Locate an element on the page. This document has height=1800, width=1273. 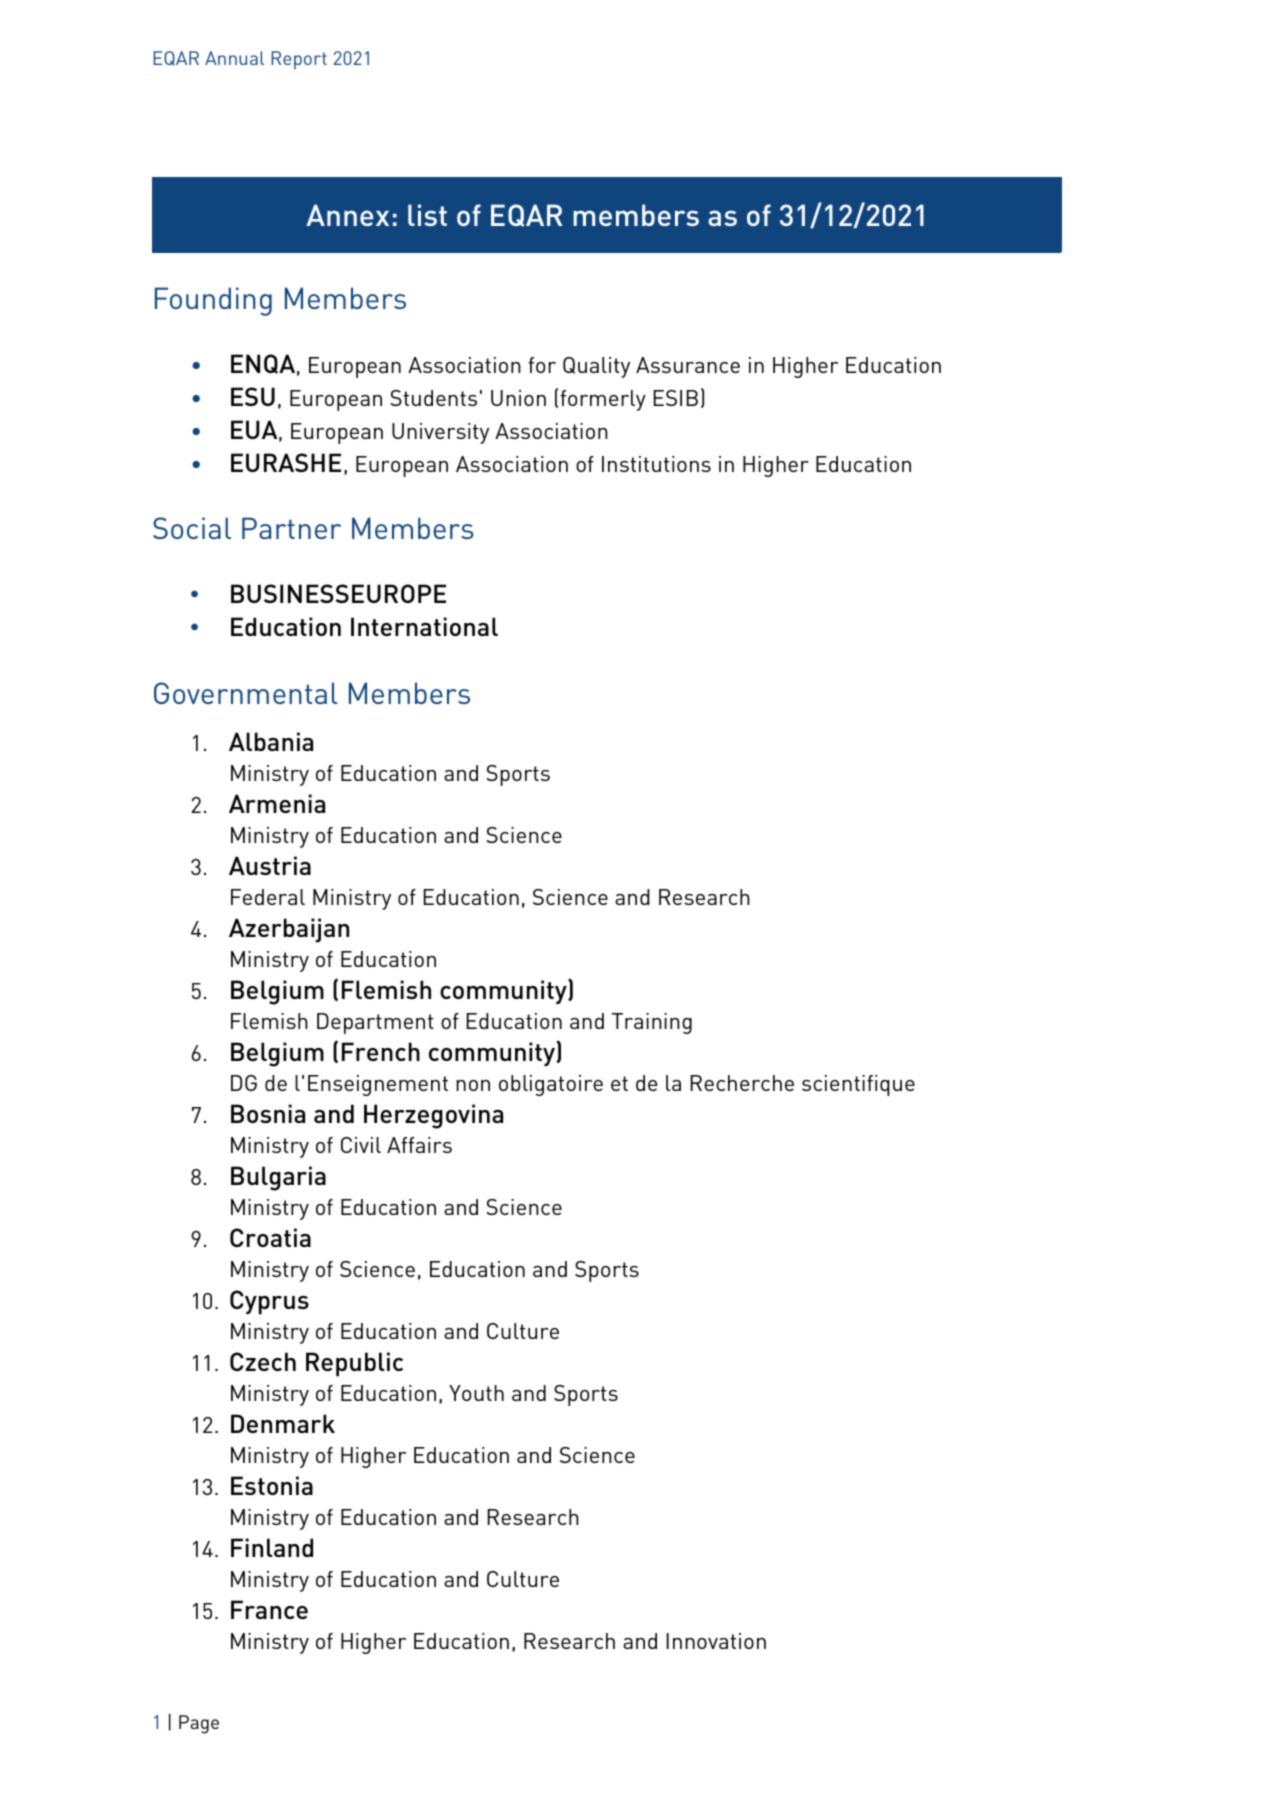
Innovation is located at coordinates (716, 1641).
